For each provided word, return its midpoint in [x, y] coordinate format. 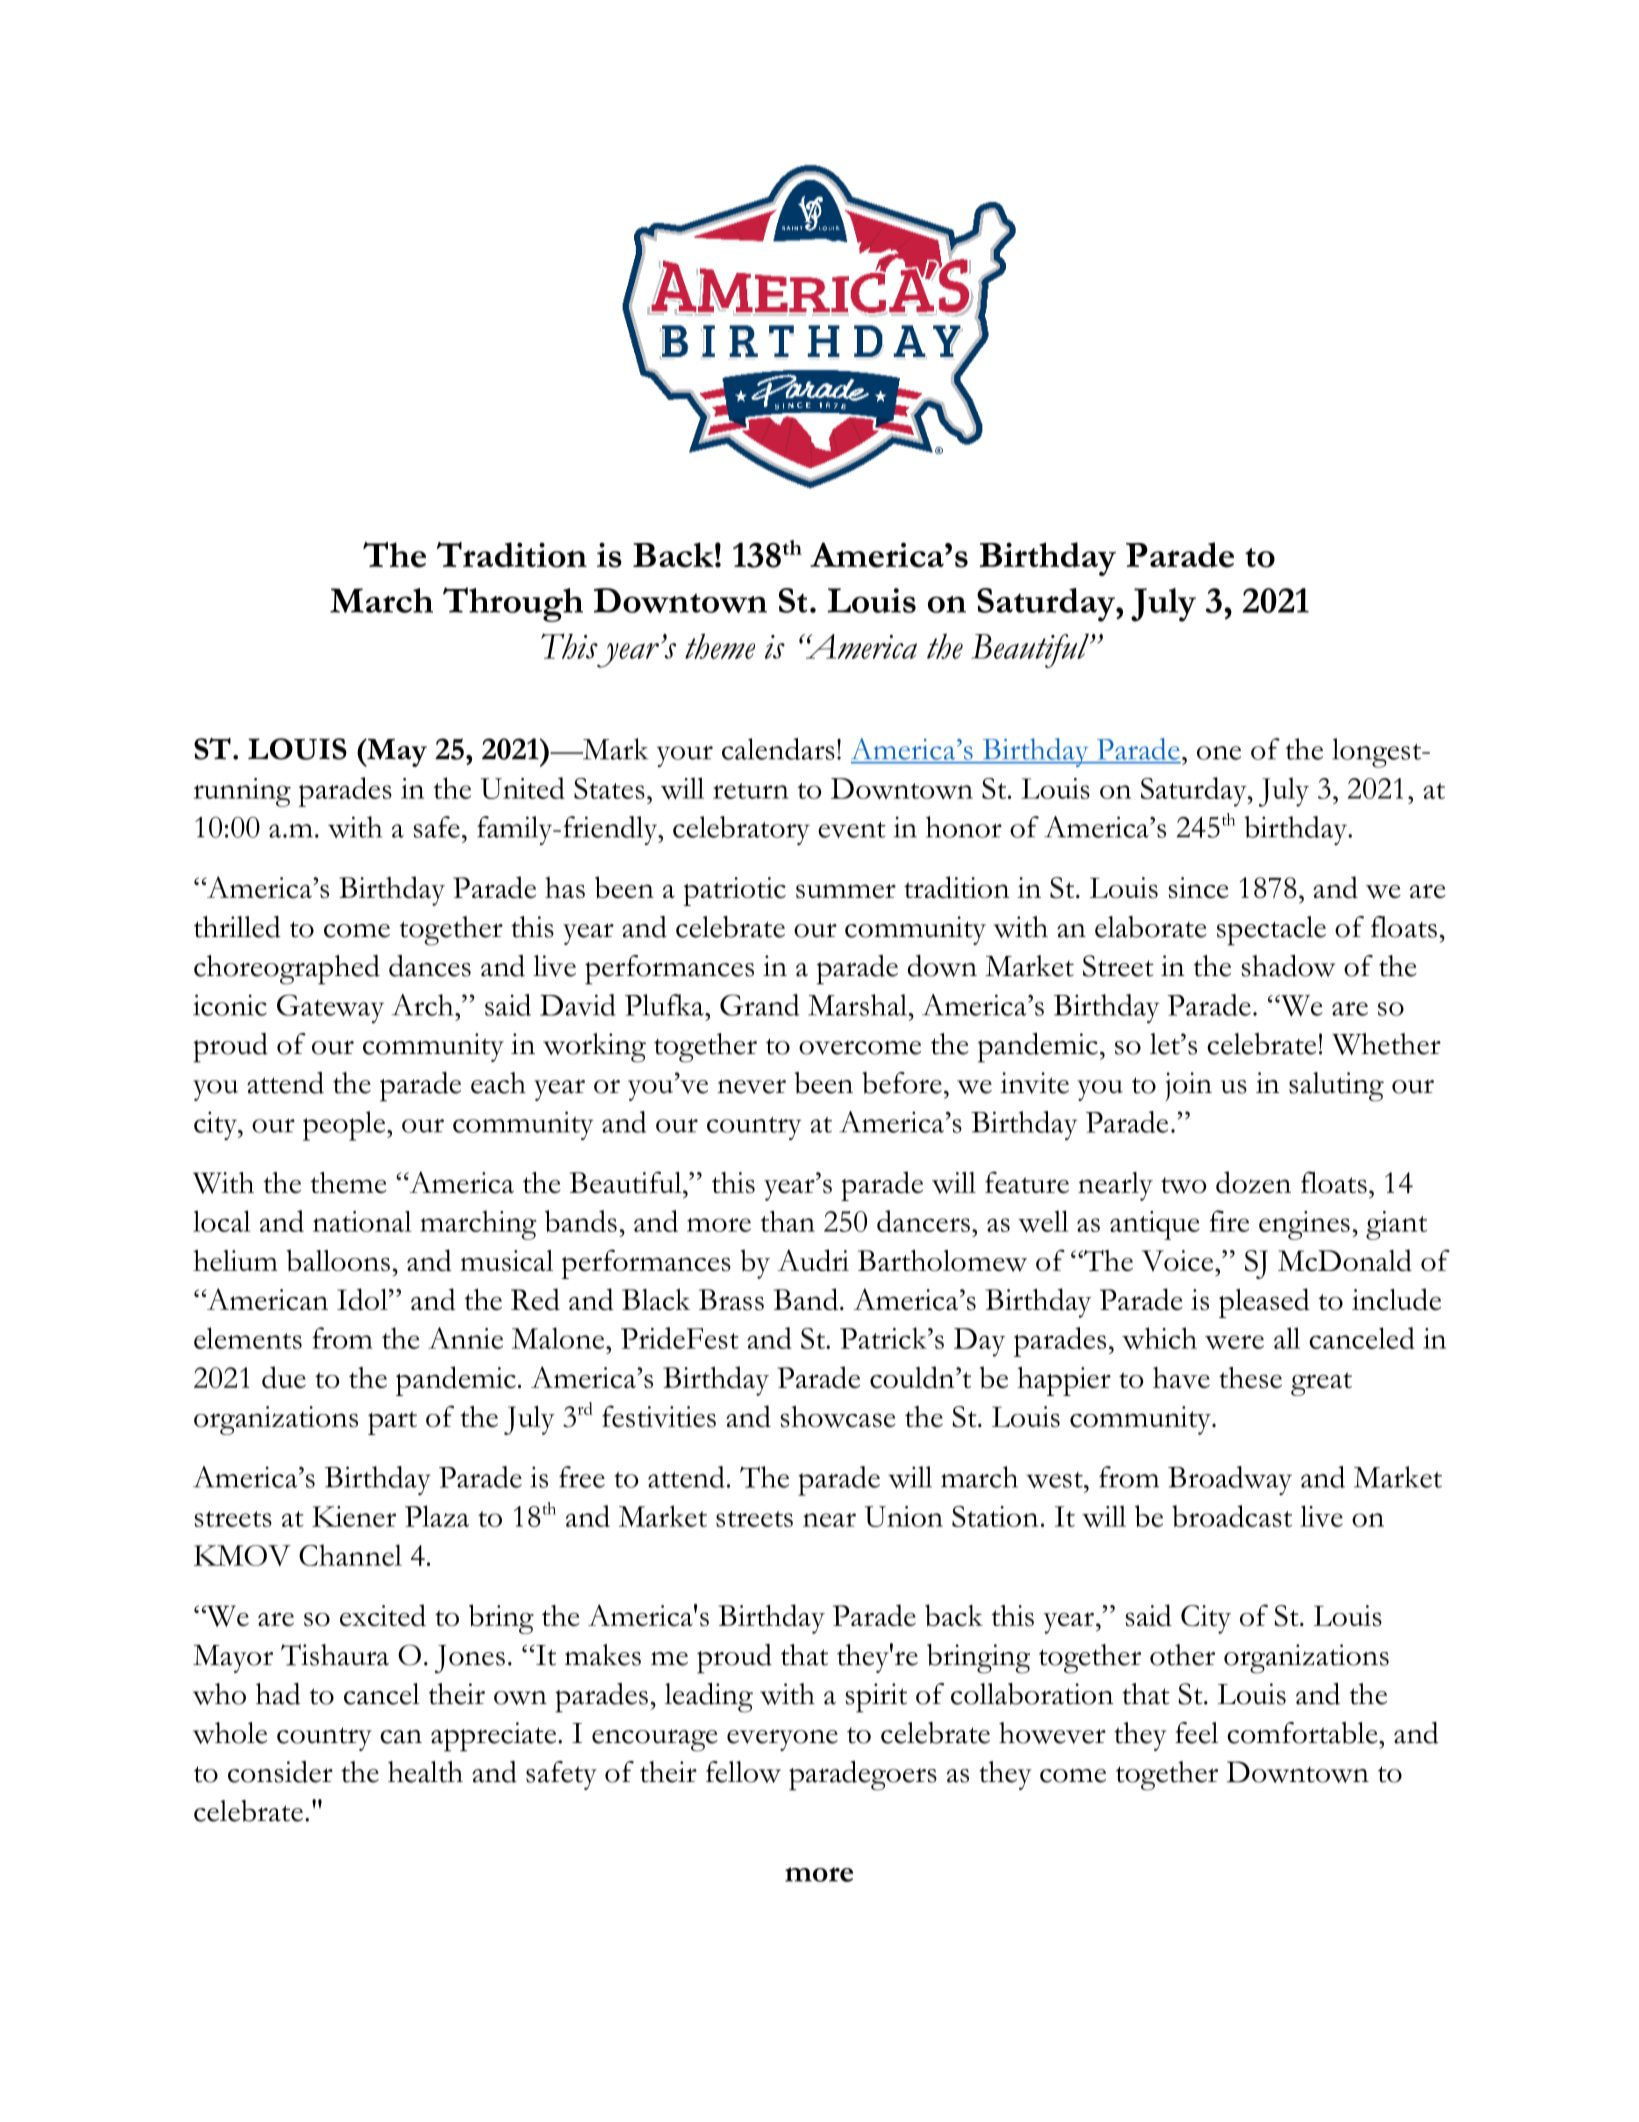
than [787, 1221]
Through [513, 604]
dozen [1253, 1182]
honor [964, 827]
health [425, 1772]
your [685, 756]
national [362, 1221]
